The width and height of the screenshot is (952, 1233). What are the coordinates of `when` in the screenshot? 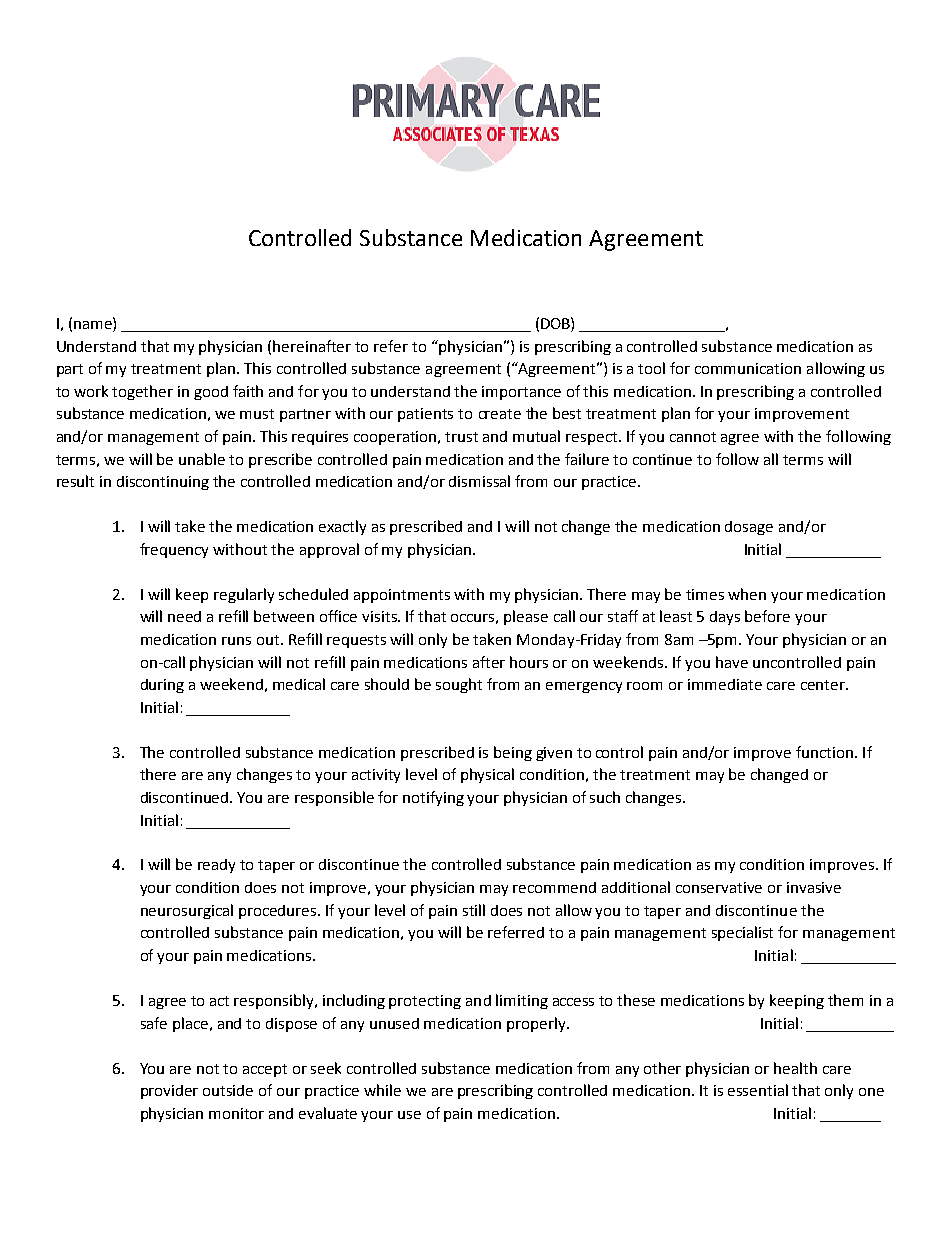 It's located at (747, 594).
